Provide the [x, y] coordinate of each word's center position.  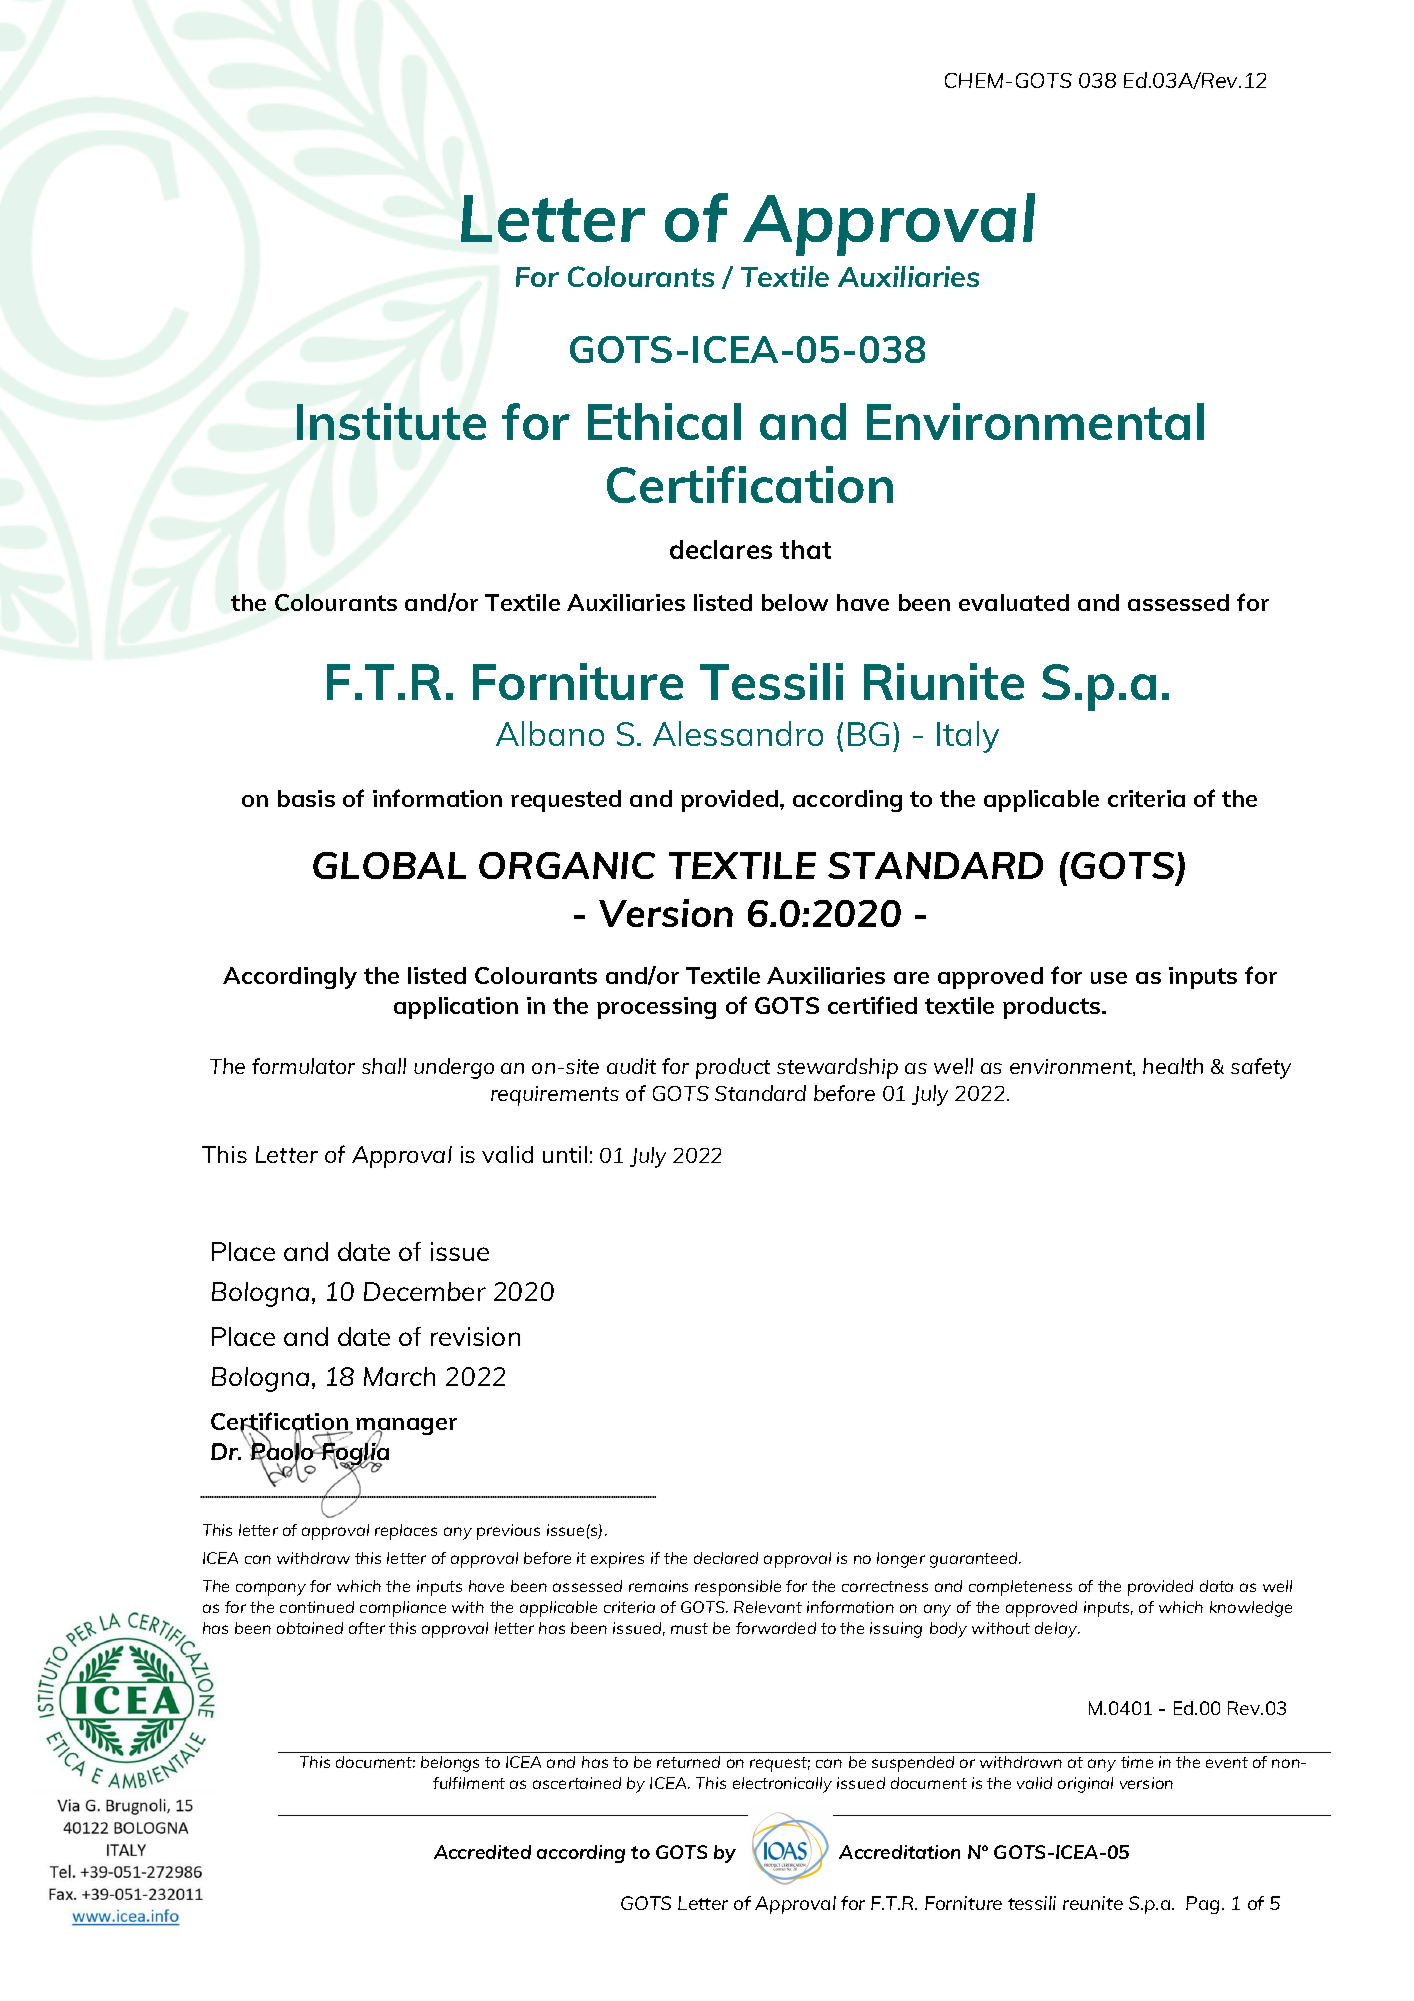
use [1109, 978]
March [399, 1376]
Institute [391, 421]
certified [872, 1005]
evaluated [1014, 602]
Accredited [482, 1852]
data [1216, 1586]
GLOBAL [389, 865]
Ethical [664, 421]
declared [726, 1558]
